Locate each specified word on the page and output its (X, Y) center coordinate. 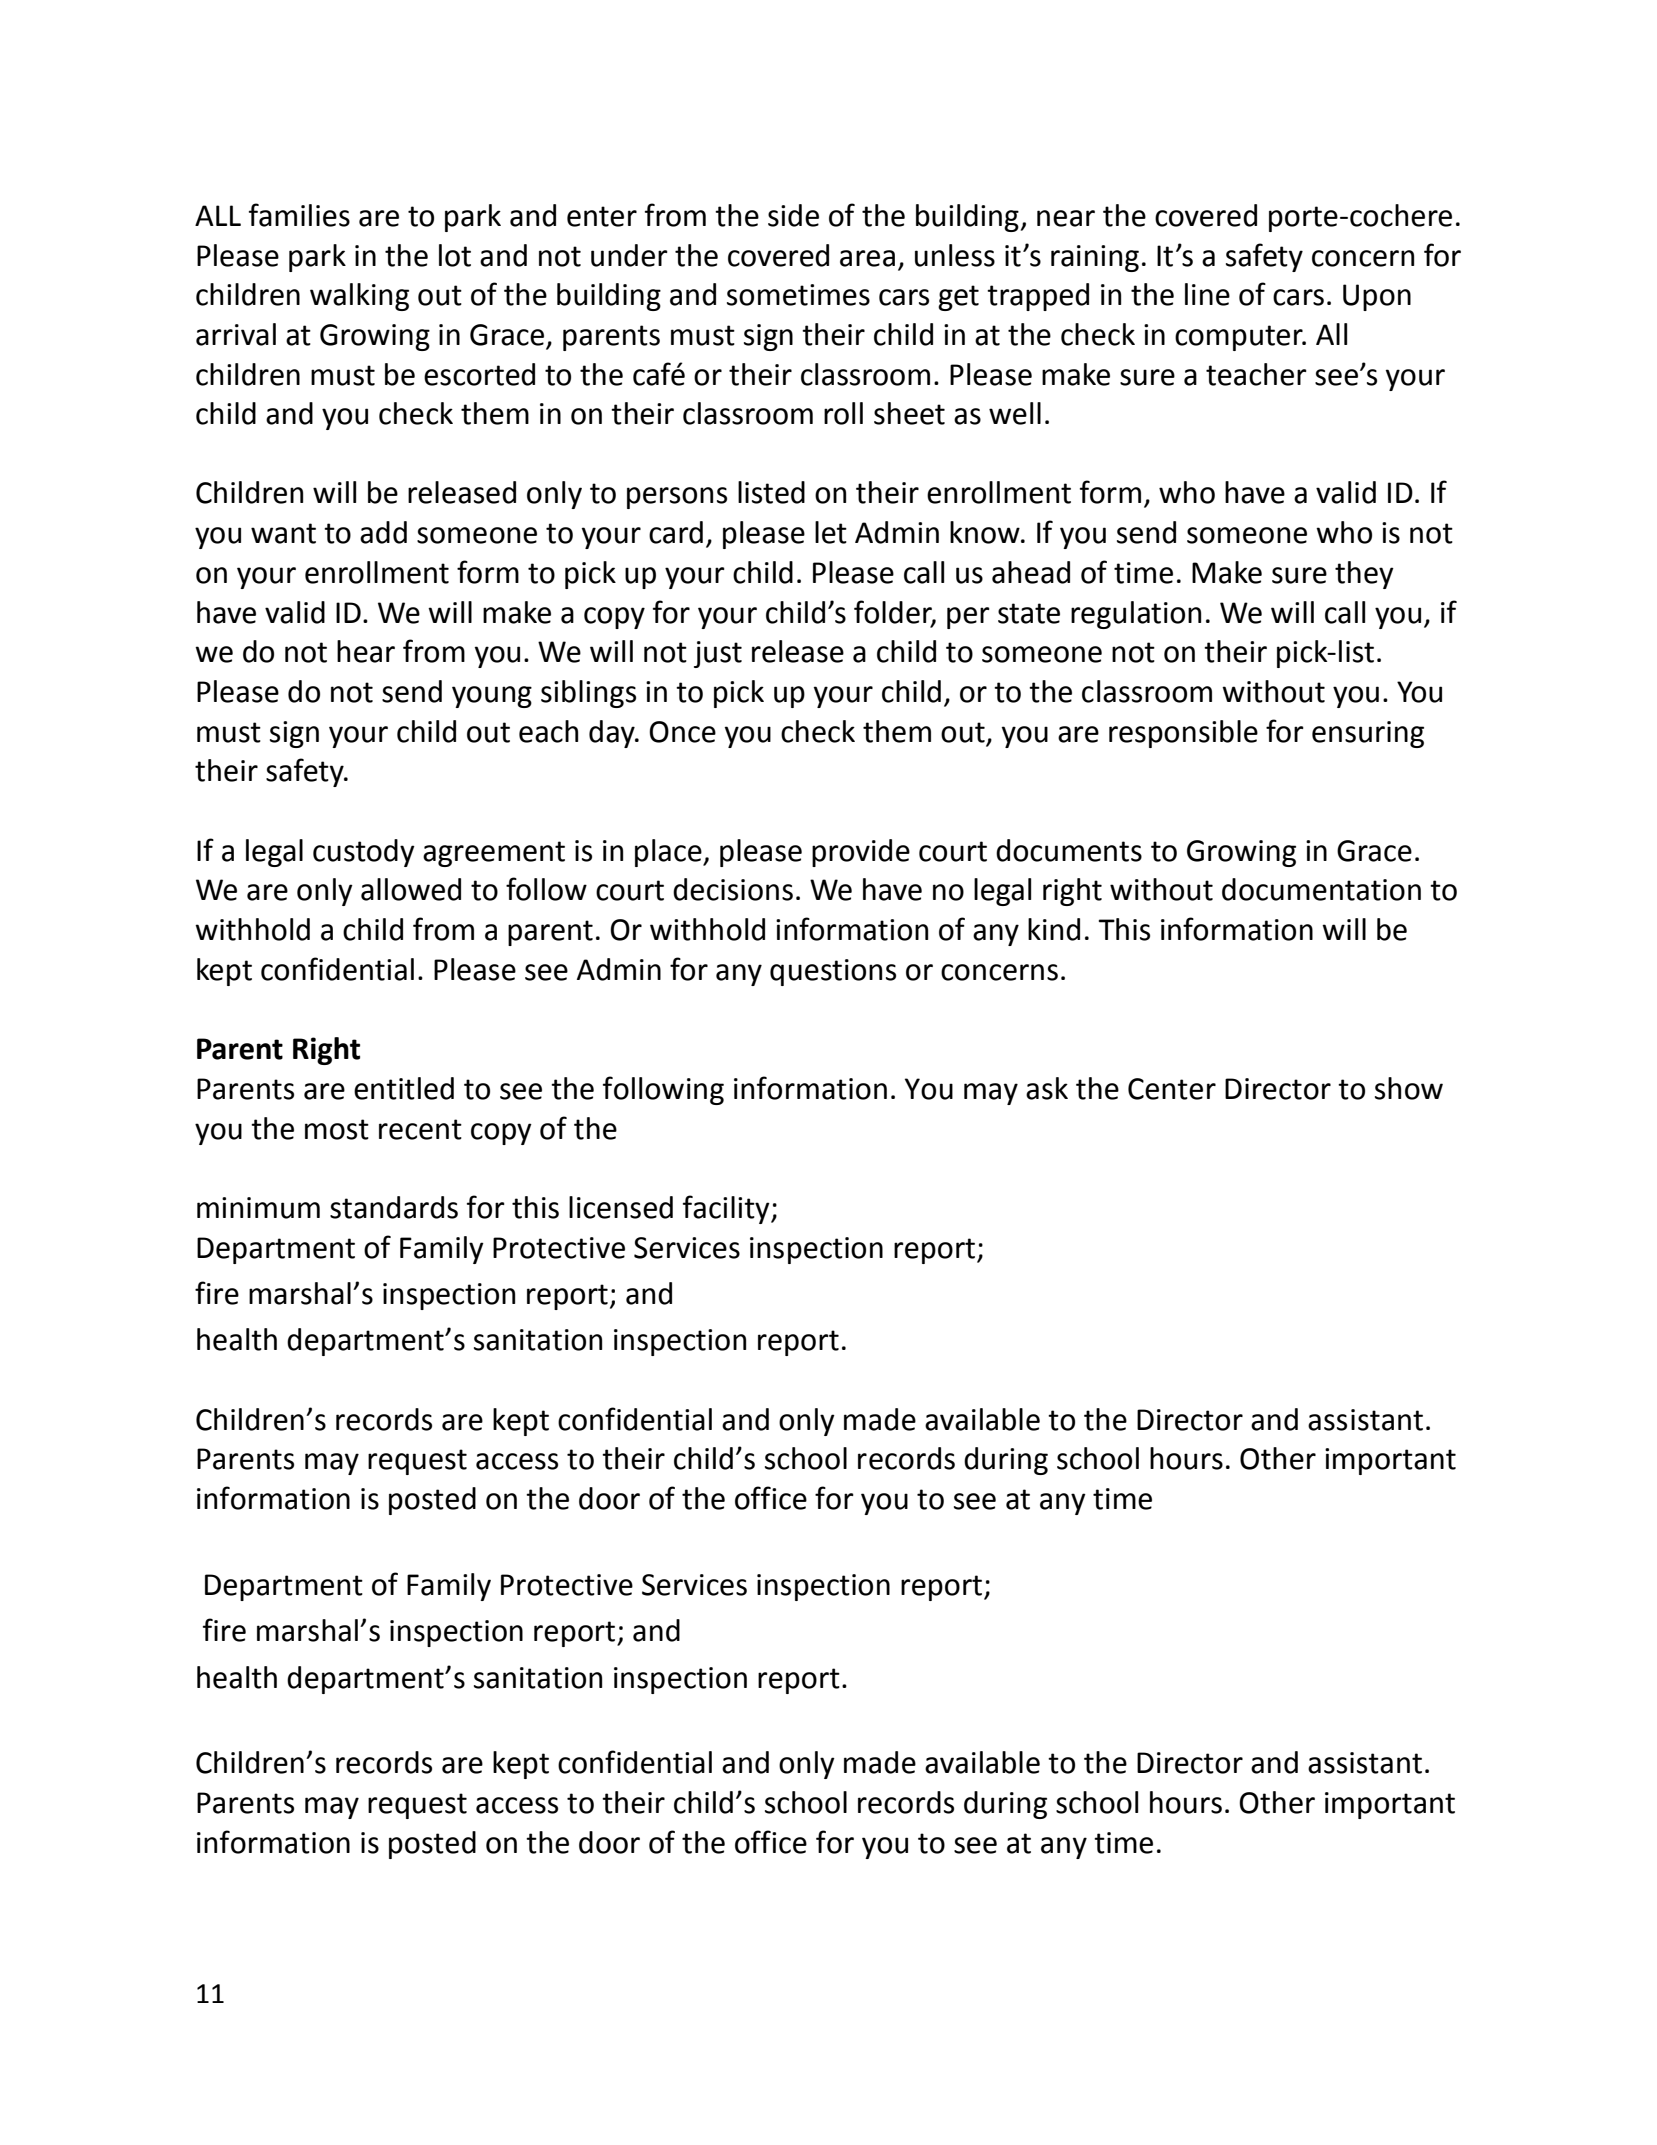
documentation (1321, 889)
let (831, 532)
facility (727, 1209)
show (1409, 1088)
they (1364, 575)
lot (455, 255)
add (383, 532)
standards (394, 1207)
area (867, 258)
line (1207, 294)
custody (364, 853)
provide (861, 853)
